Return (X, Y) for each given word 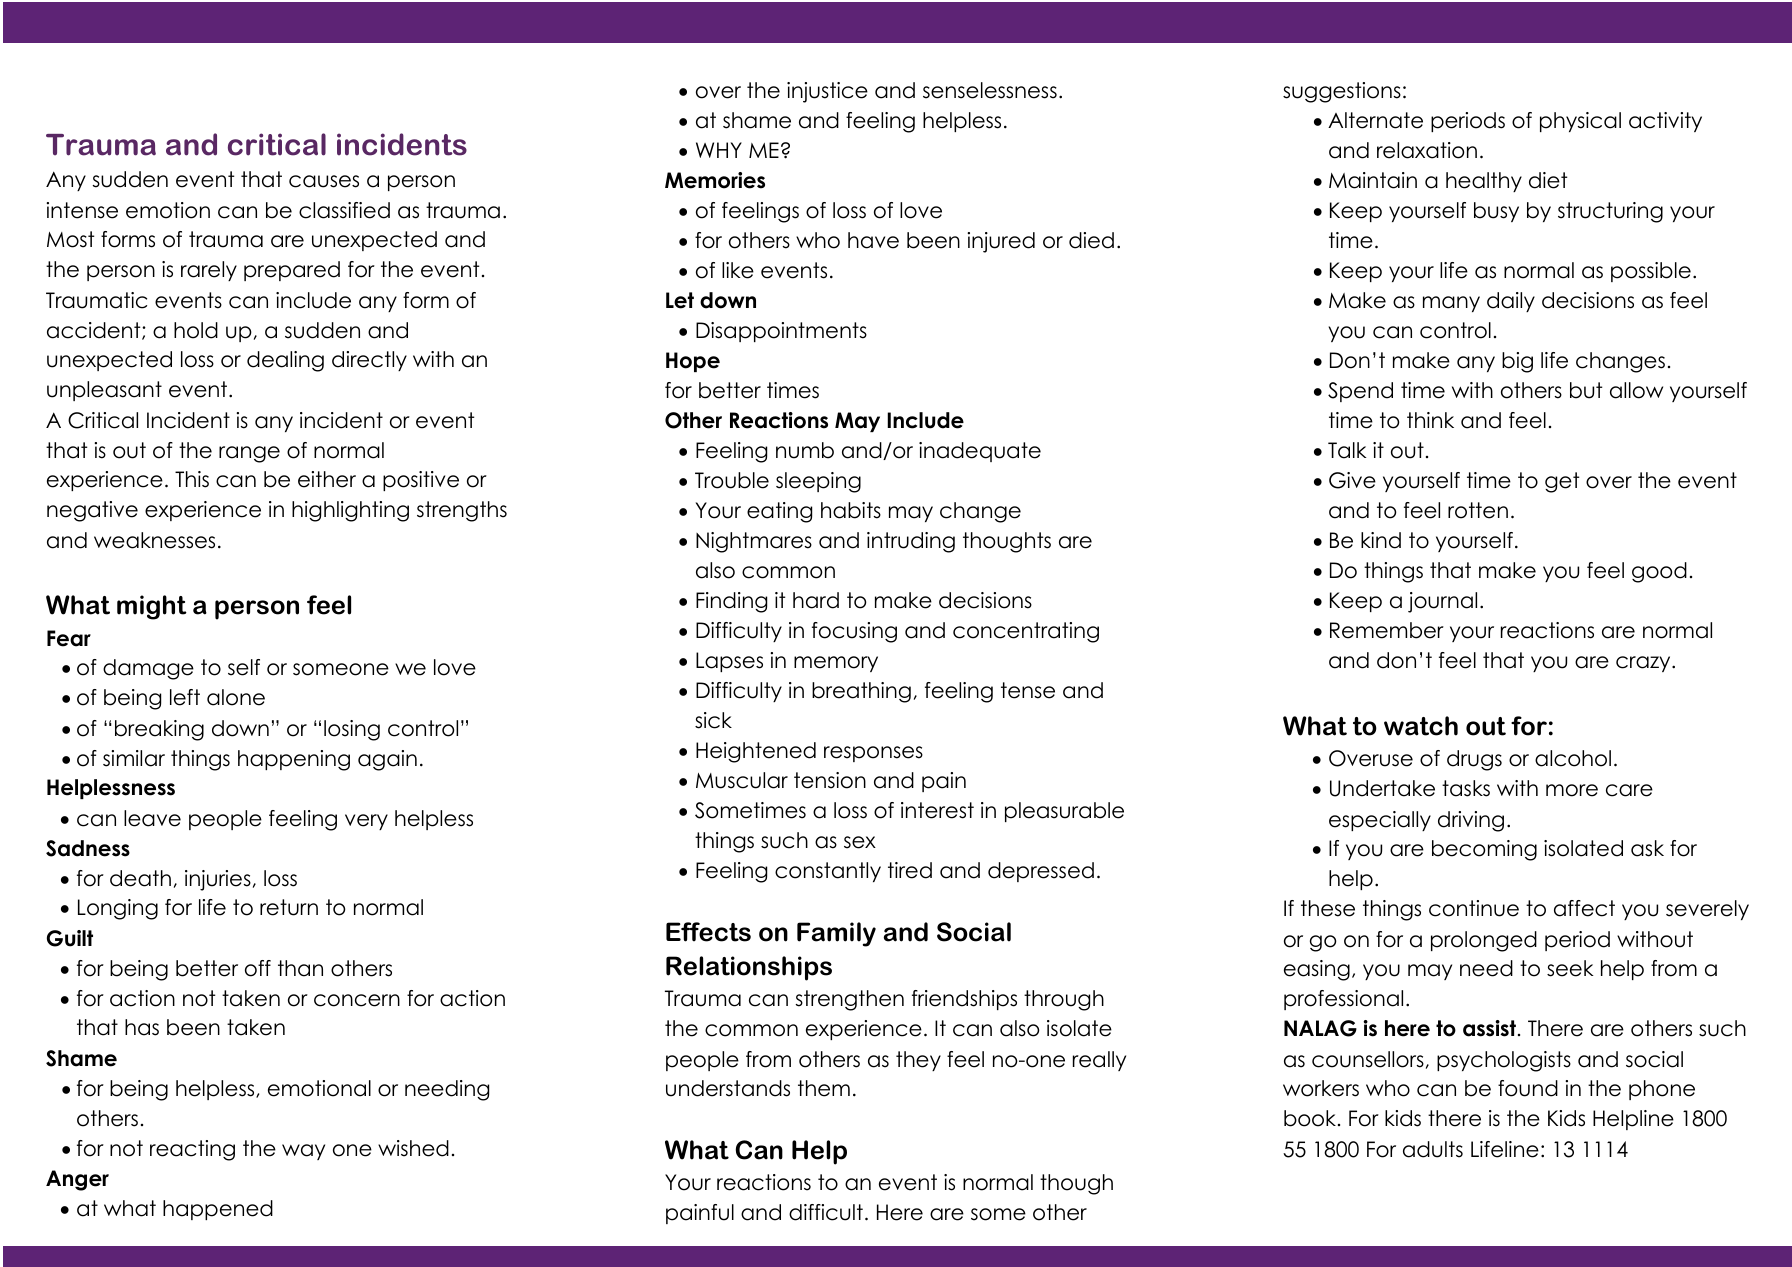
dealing (285, 361)
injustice (827, 92)
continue (1474, 908)
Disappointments (781, 332)
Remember (1387, 630)
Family (836, 934)
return (289, 907)
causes (324, 181)
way (303, 1152)
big (1517, 362)
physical (1580, 122)
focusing (854, 632)
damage (148, 669)
